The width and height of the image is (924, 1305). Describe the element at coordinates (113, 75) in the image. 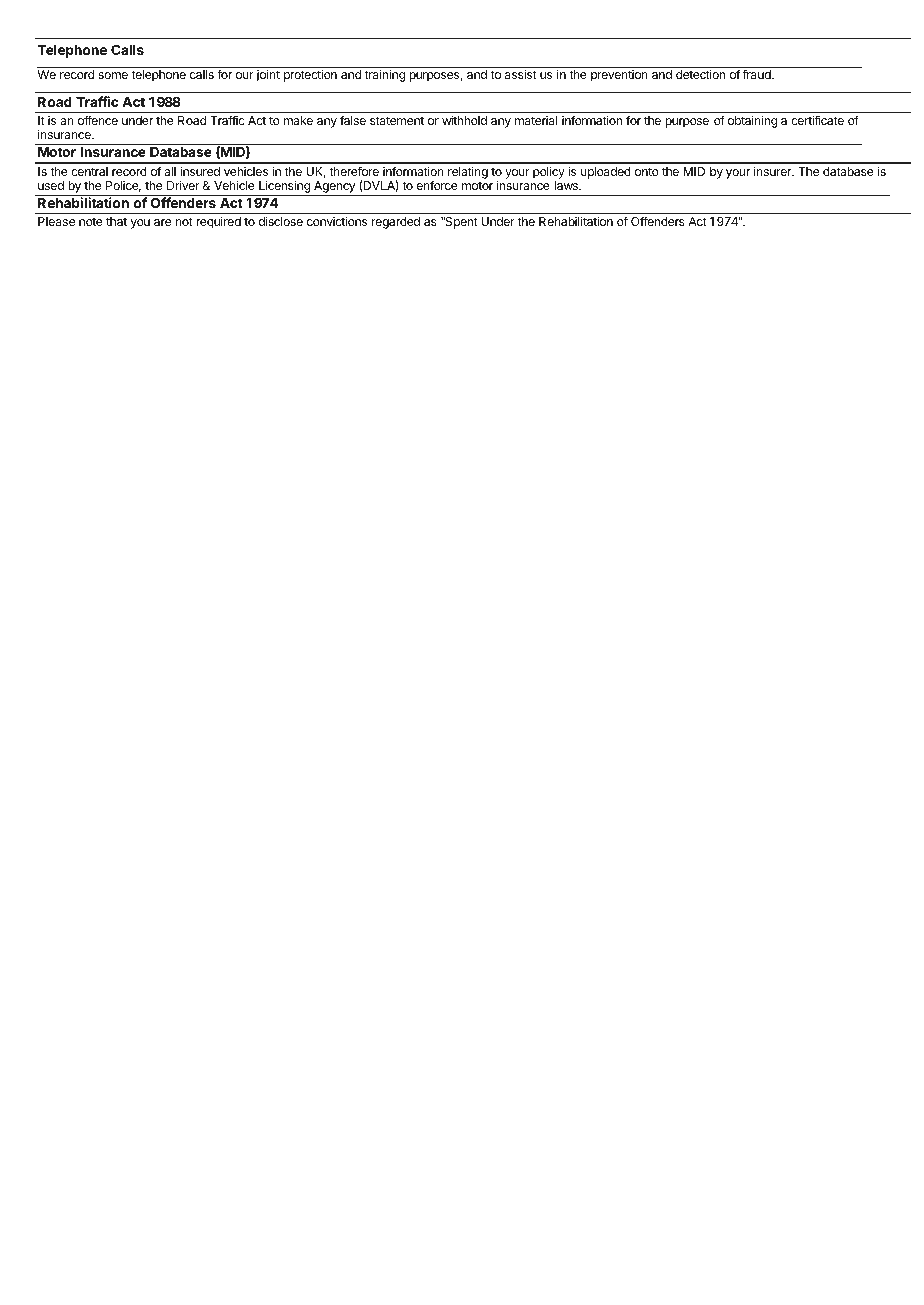

I see `some` at that location.
